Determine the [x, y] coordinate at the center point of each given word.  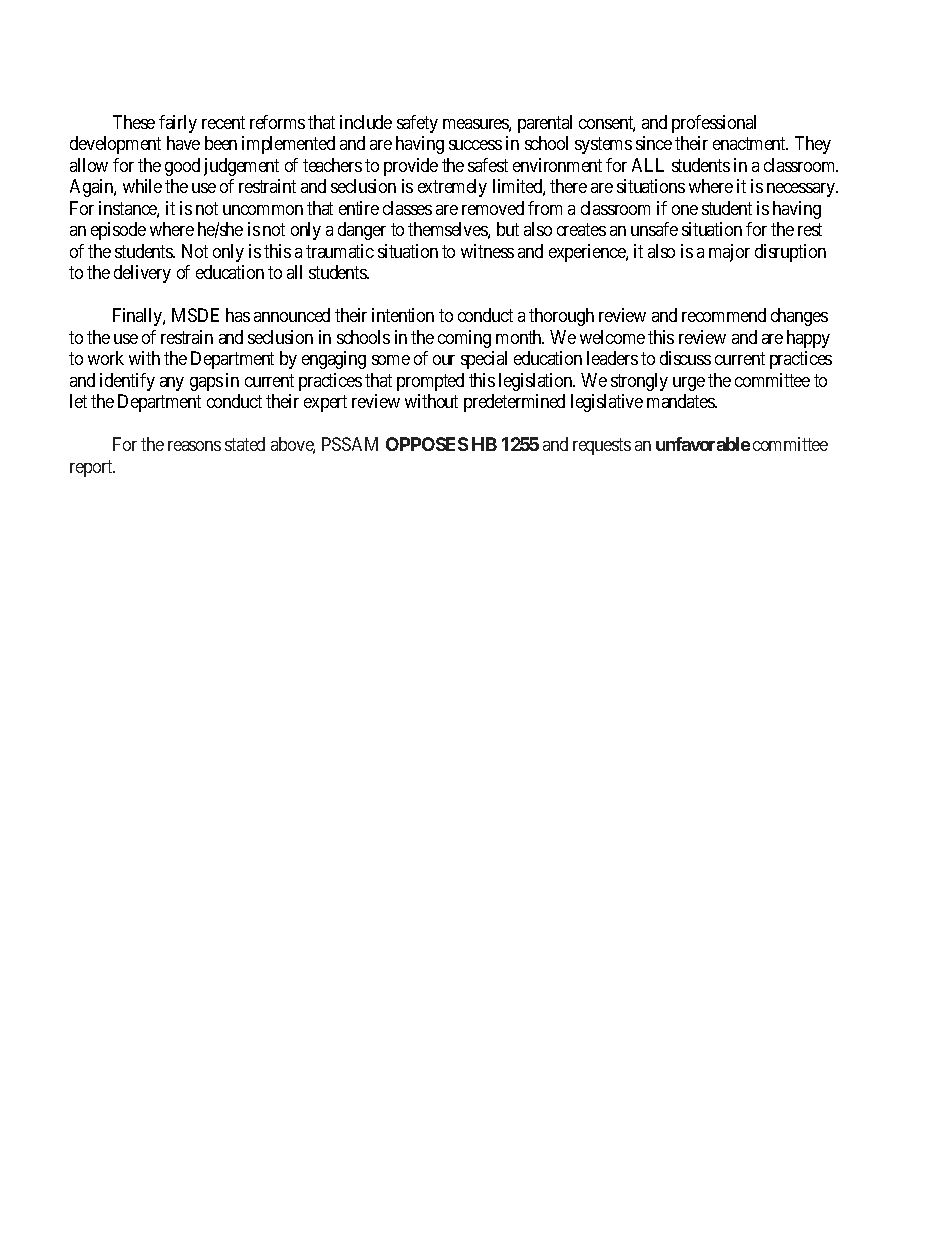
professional [714, 124]
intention [403, 315]
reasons [194, 446]
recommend [724, 315]
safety [417, 124]
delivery [142, 274]
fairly [178, 124]
